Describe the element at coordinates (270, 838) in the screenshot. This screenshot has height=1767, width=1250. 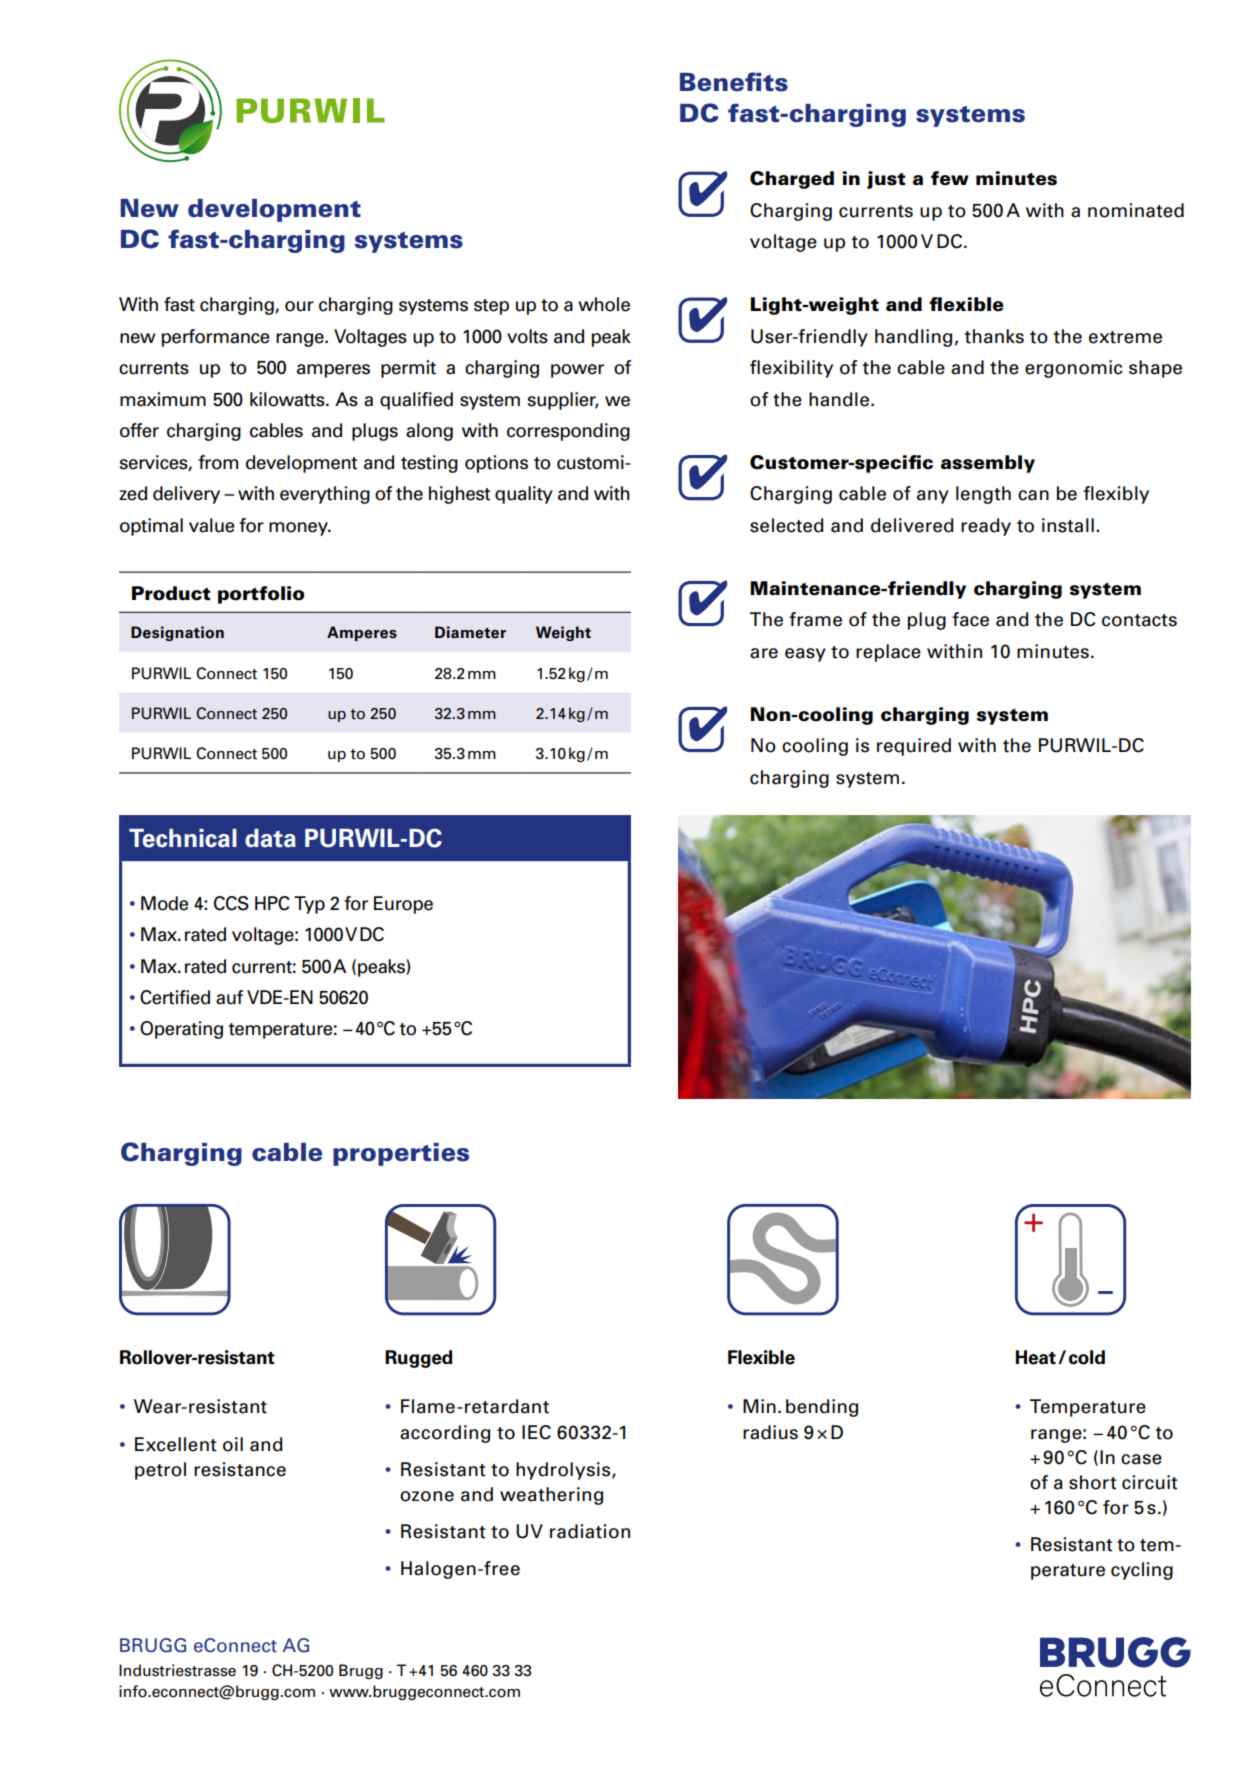
I see `data` at that location.
